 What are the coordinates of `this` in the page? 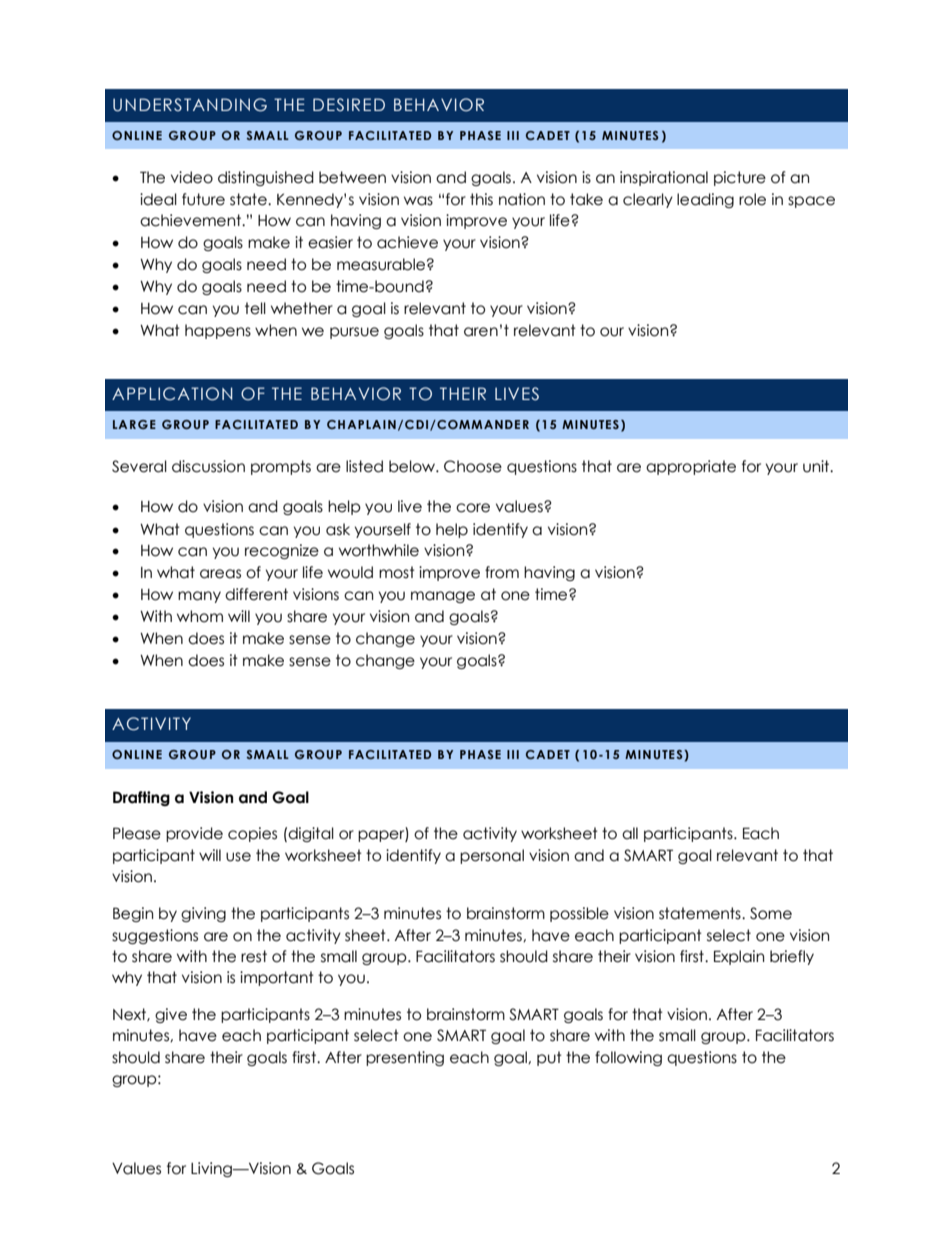 It's located at (481, 199).
